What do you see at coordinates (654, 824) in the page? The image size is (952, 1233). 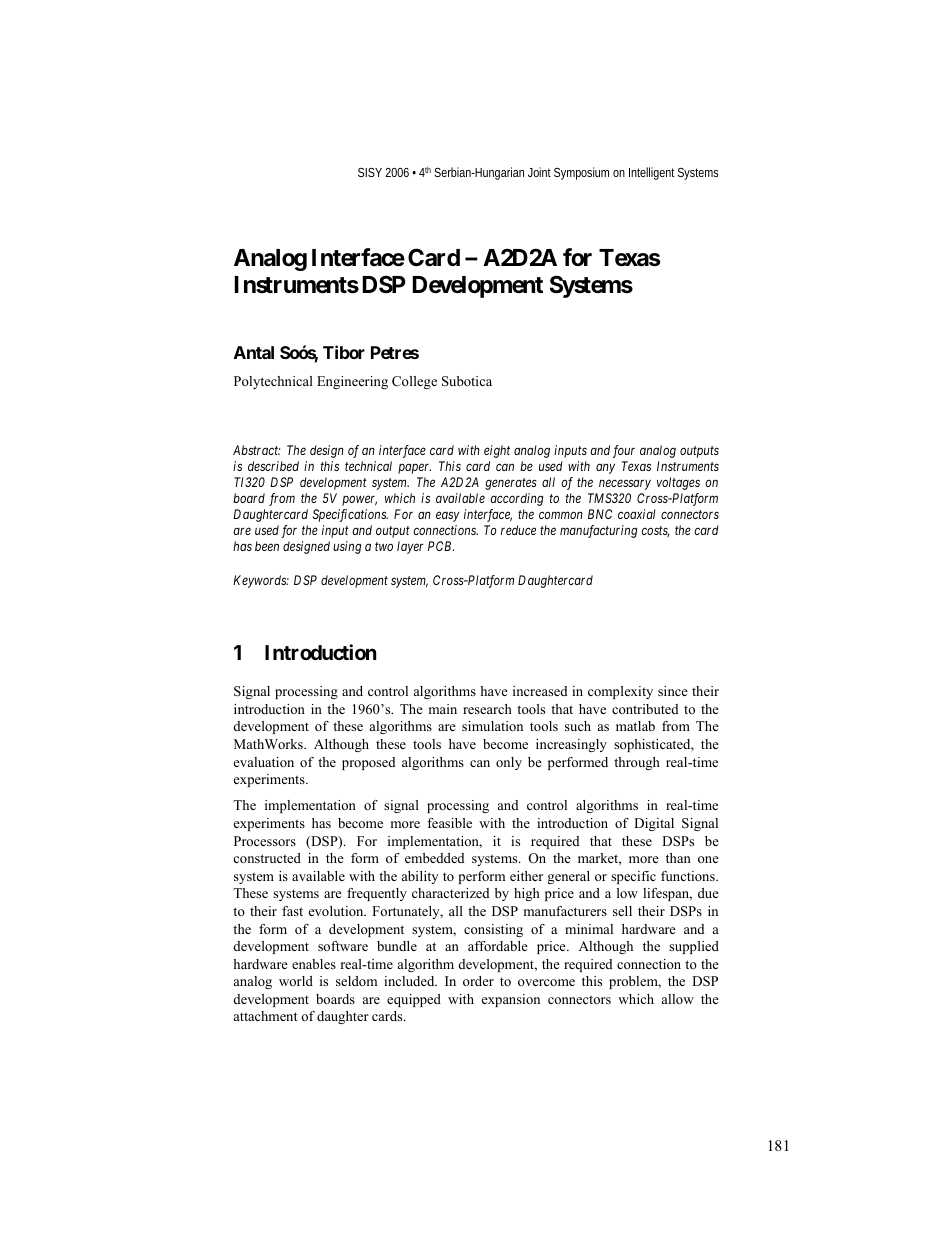 I see `Digital` at bounding box center [654, 824].
